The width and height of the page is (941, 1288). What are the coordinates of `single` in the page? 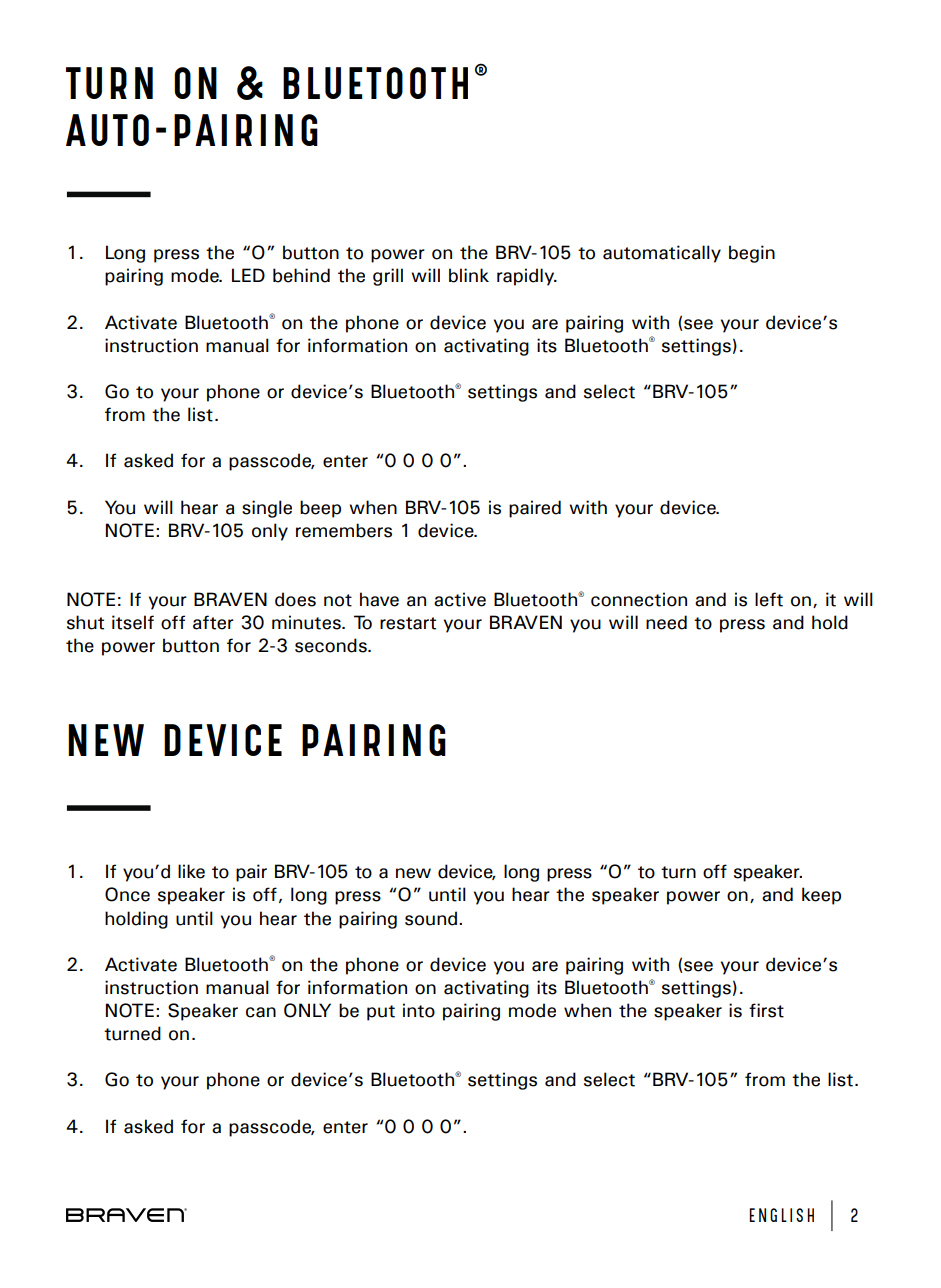 It's located at (267, 509).
